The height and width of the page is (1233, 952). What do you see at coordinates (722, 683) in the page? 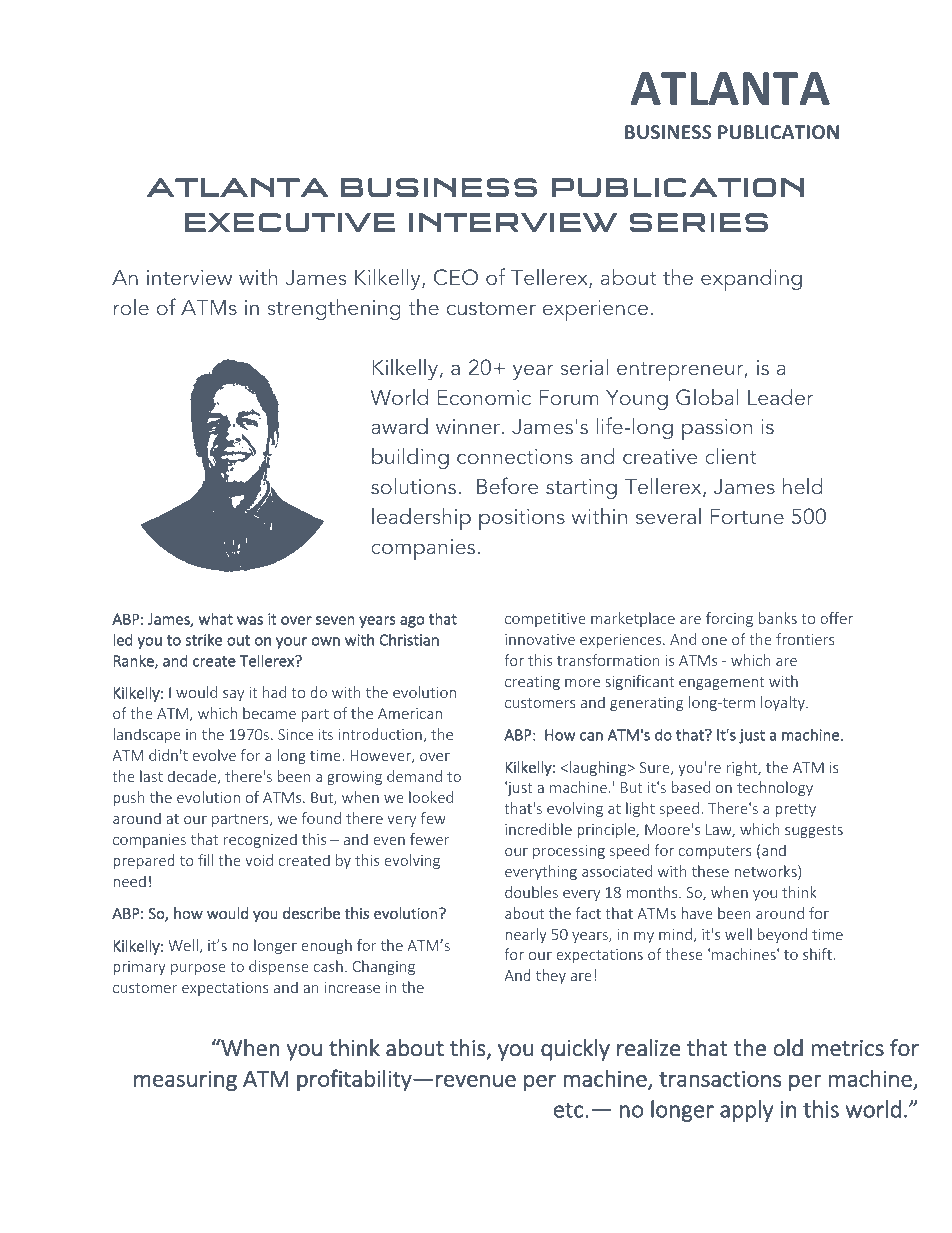
I see `engagement` at bounding box center [722, 683].
